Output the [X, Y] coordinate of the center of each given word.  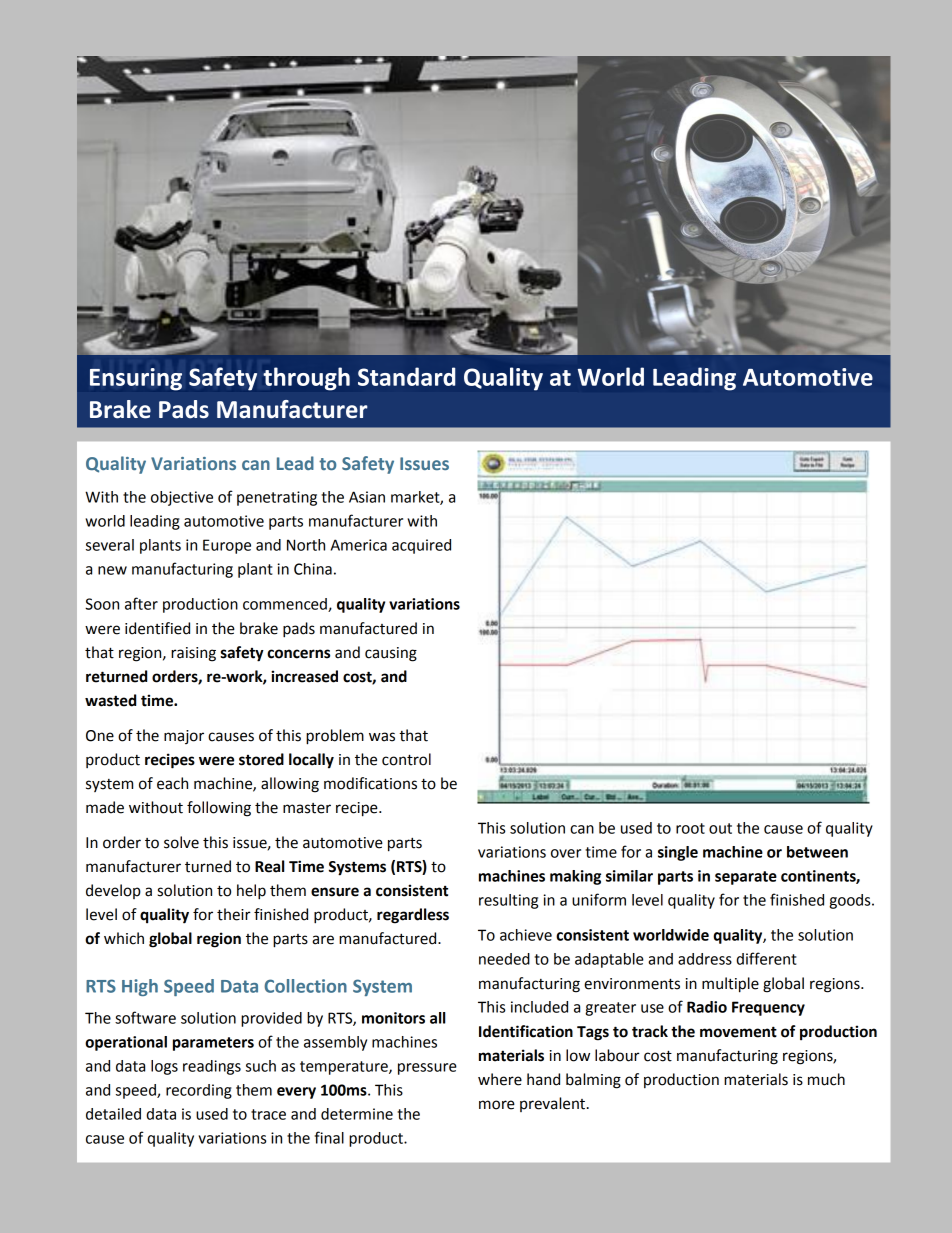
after [141, 603]
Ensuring [136, 379]
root [690, 828]
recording [199, 1091]
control [406, 759]
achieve [526, 935]
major [184, 737]
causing [391, 654]
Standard [406, 376]
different [766, 958]
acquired [421, 546]
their [234, 914]
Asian [367, 497]
